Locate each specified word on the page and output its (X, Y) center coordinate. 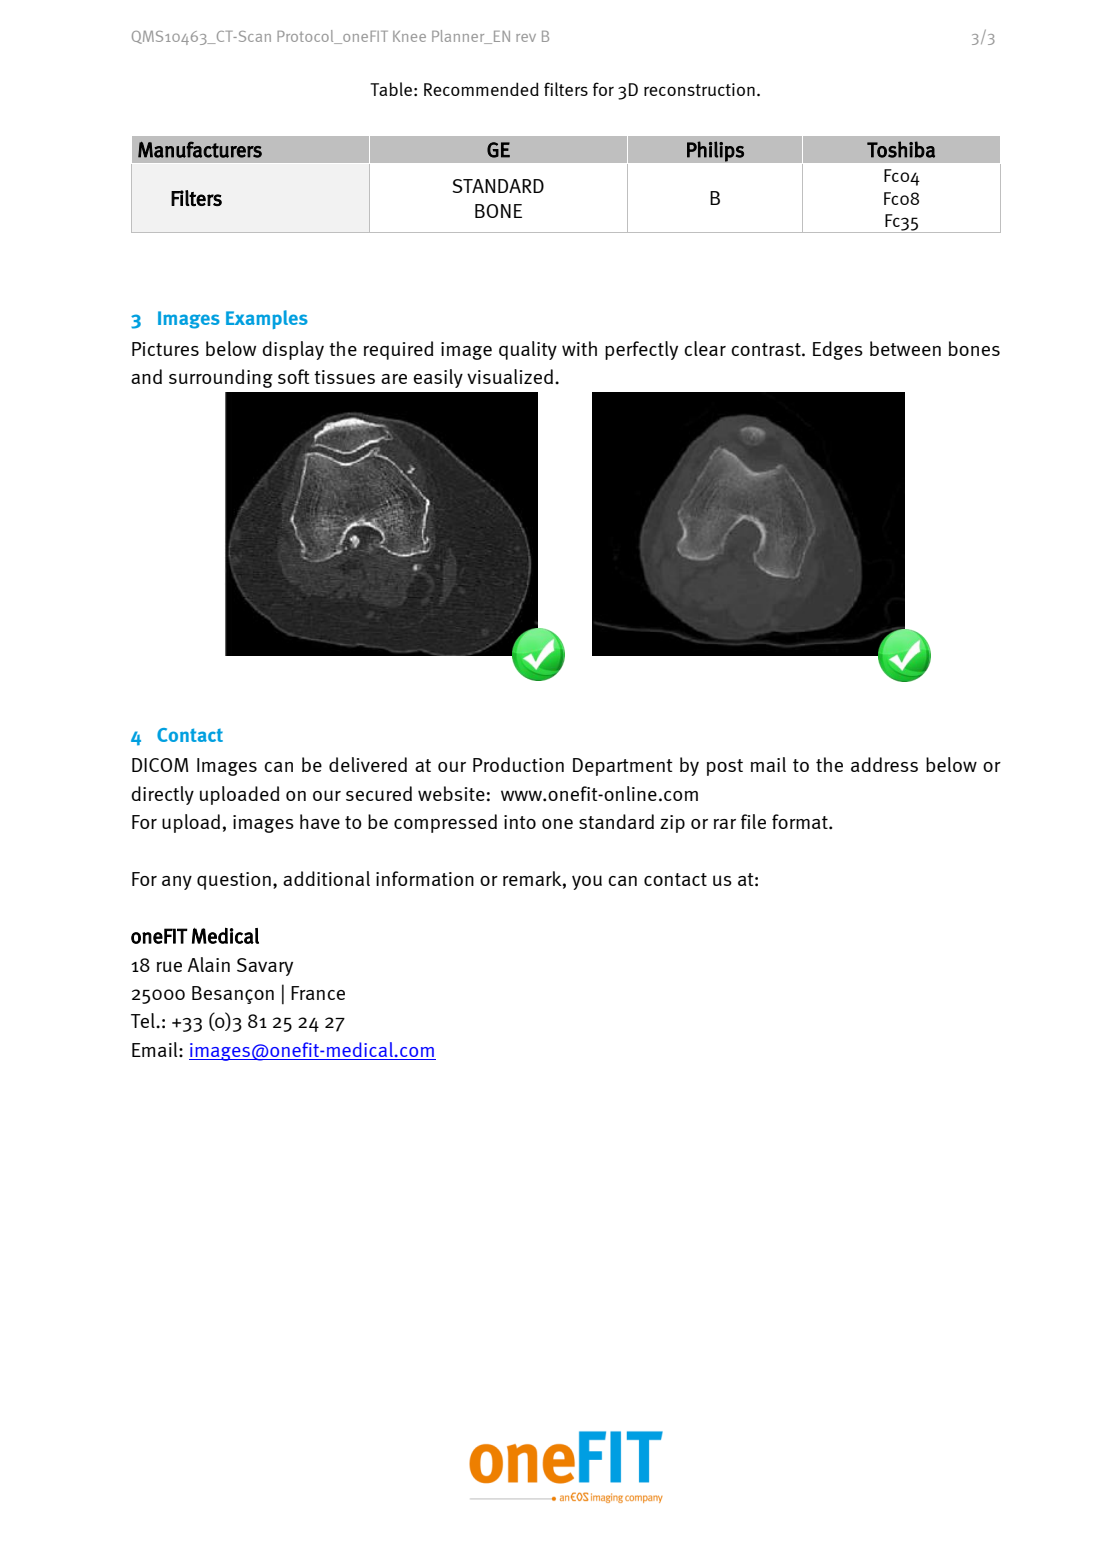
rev (526, 38)
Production (518, 764)
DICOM (160, 765)
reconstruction (699, 89)
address (884, 764)
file (753, 821)
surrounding (221, 378)
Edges (838, 350)
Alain (208, 964)
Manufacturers (200, 149)
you (587, 882)
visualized (511, 376)
